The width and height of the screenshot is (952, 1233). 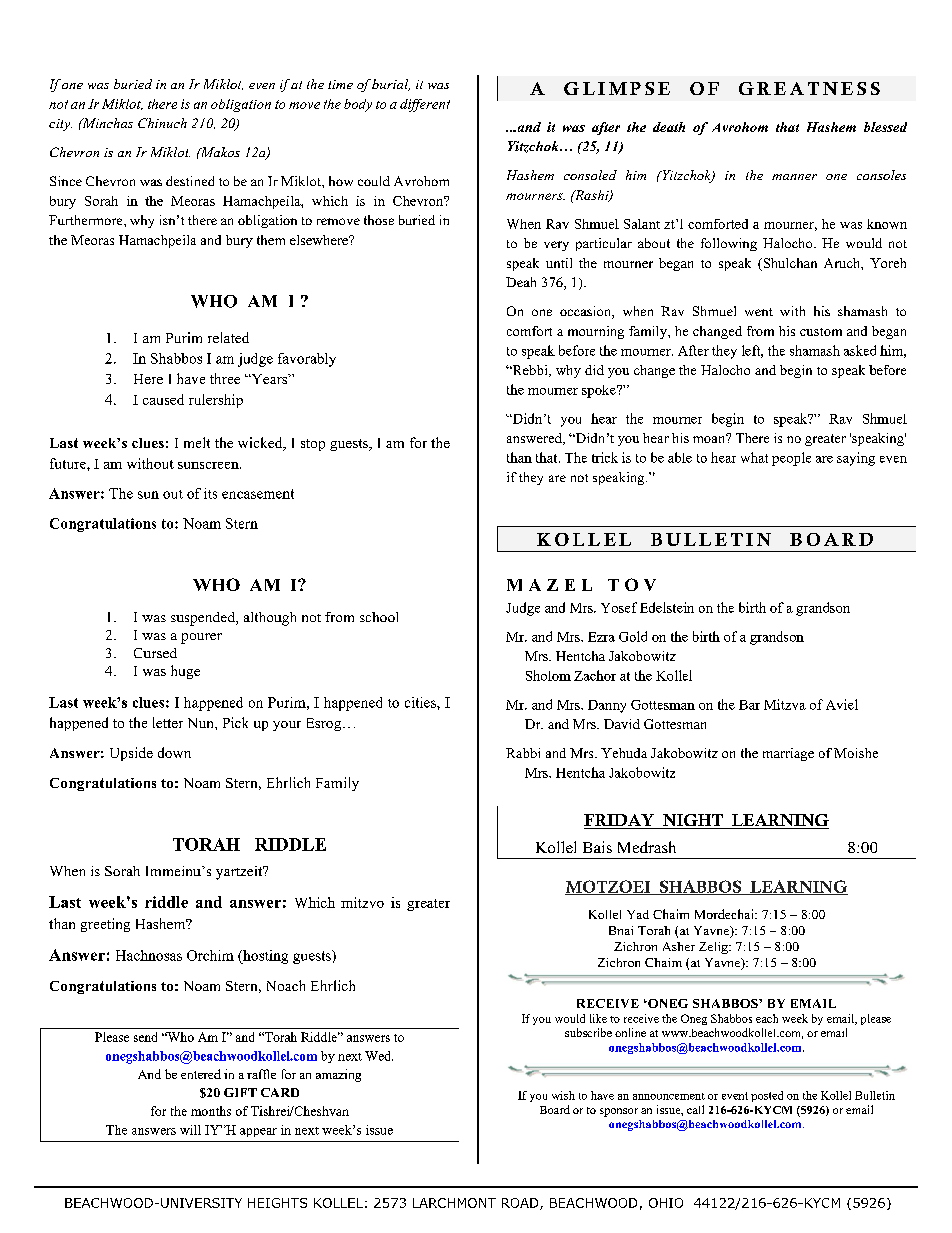 I want to click on Chinuch, so click(x=162, y=123).
